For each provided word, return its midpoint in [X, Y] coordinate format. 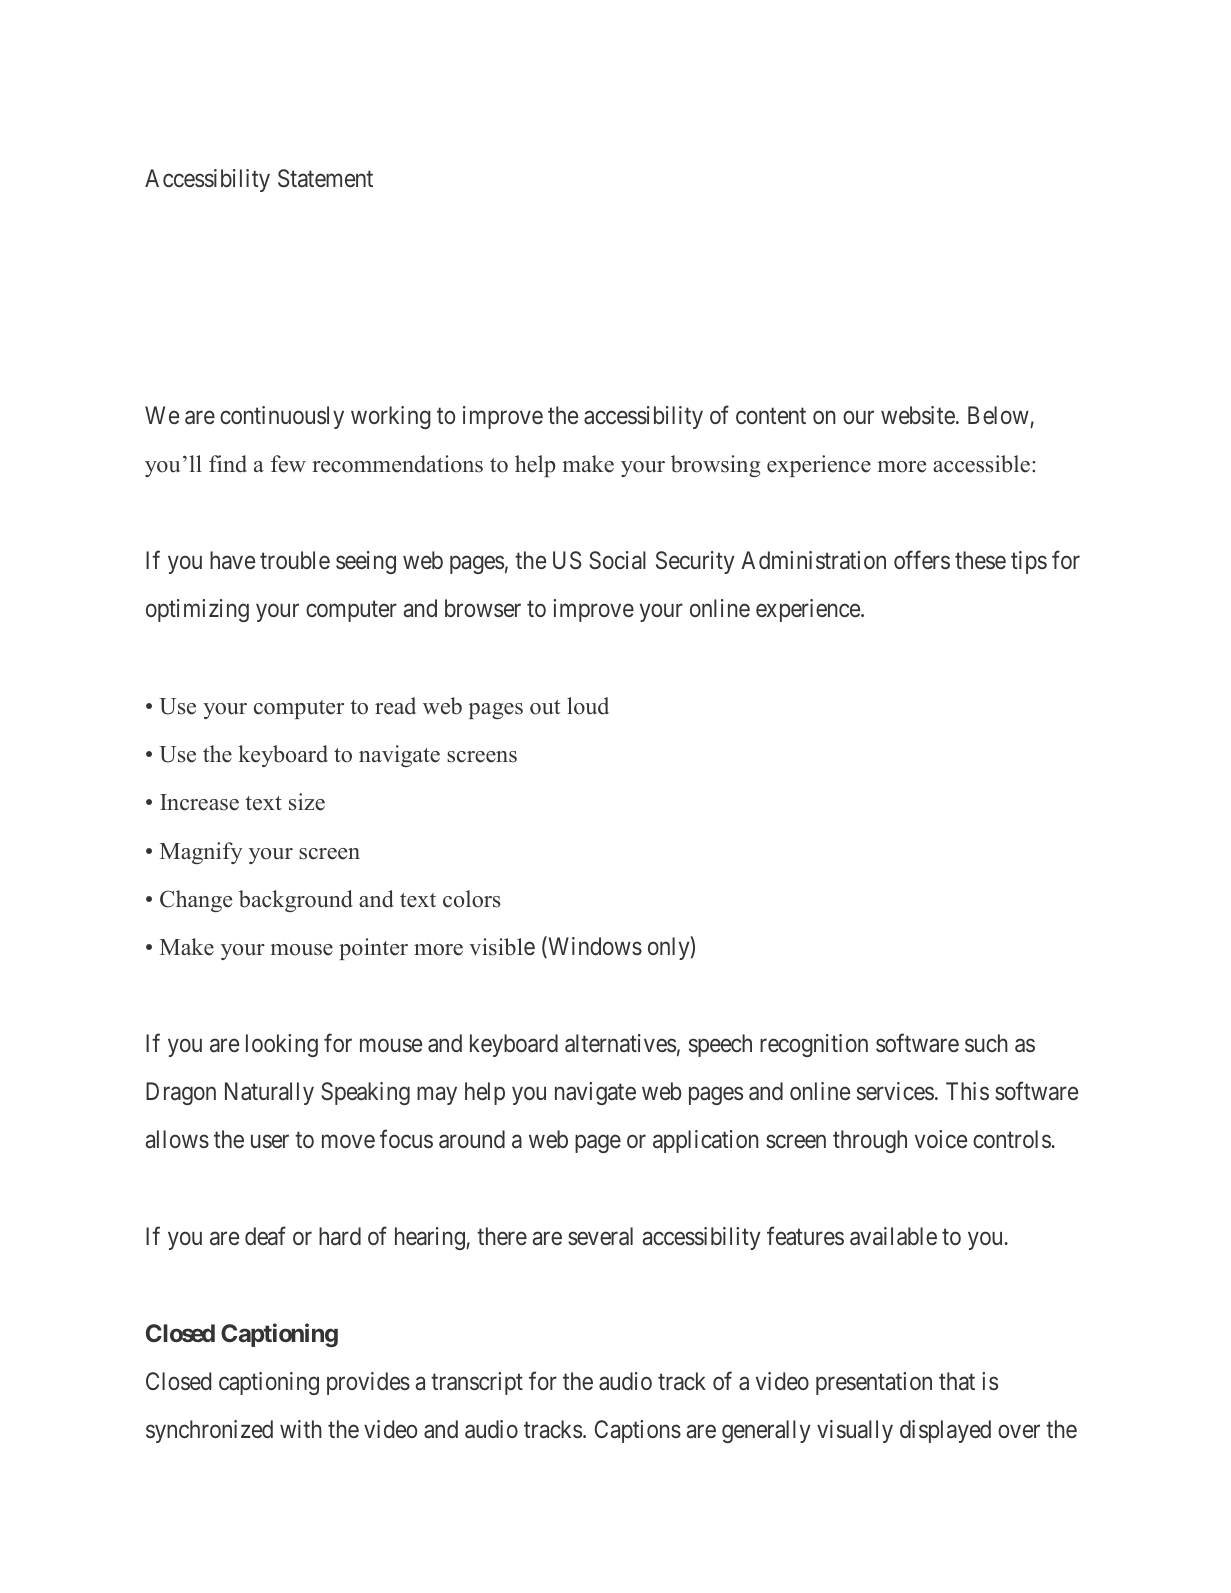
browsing [715, 466]
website [918, 415]
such [986, 1043]
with [301, 1429]
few [288, 464]
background [296, 901]
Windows [594, 947]
